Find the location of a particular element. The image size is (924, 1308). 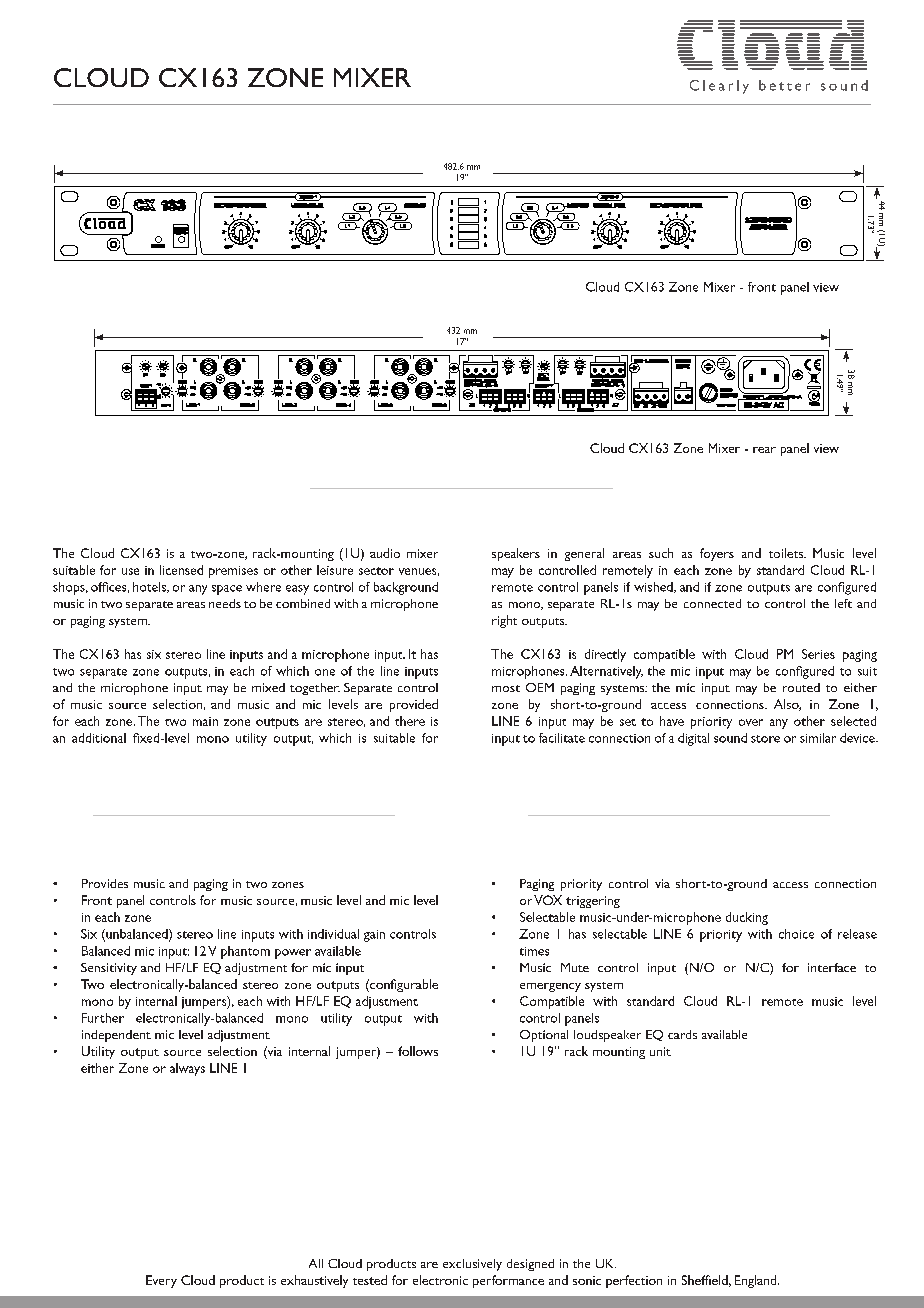

rear is located at coordinates (764, 450).
